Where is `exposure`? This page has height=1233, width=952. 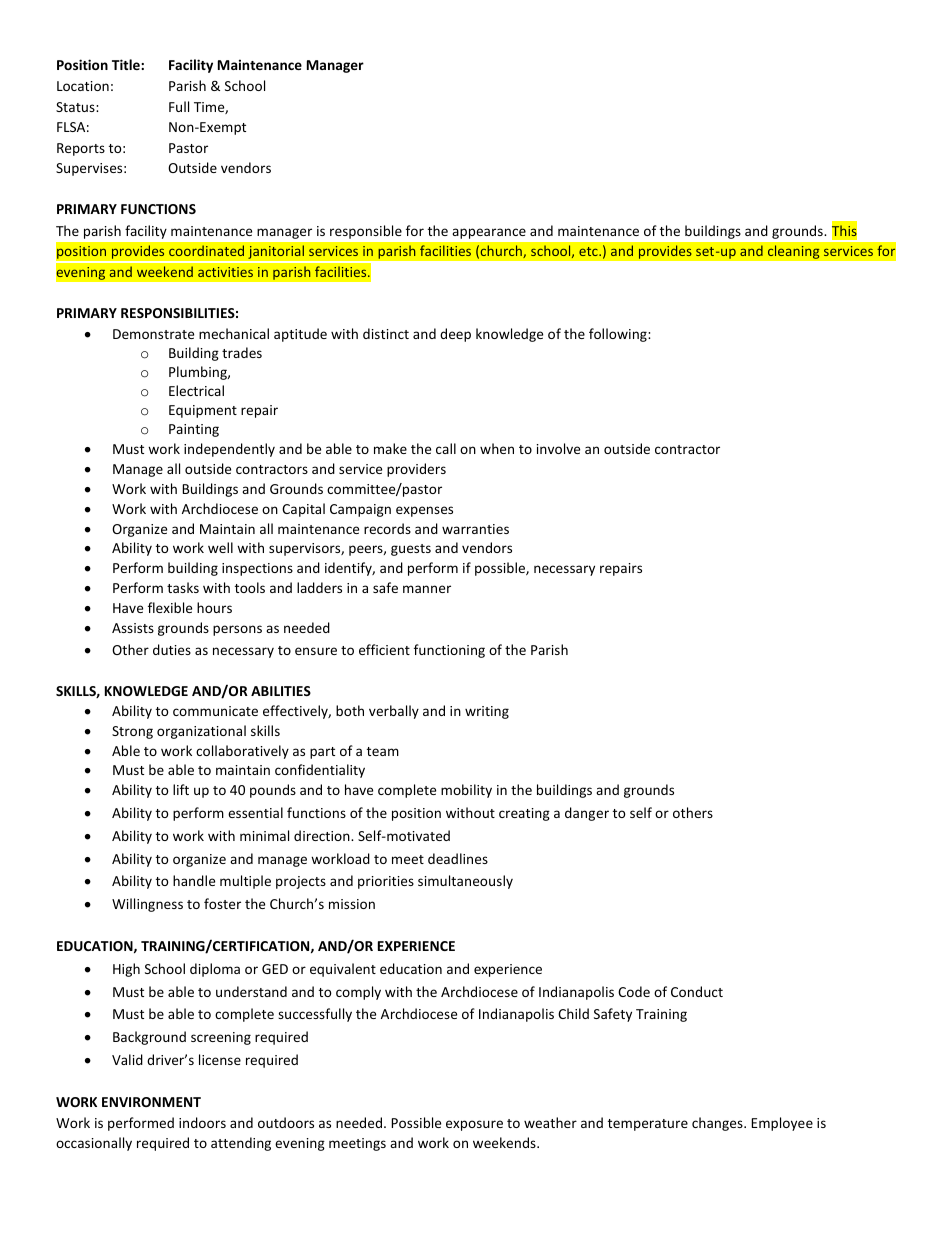 exposure is located at coordinates (474, 1125).
